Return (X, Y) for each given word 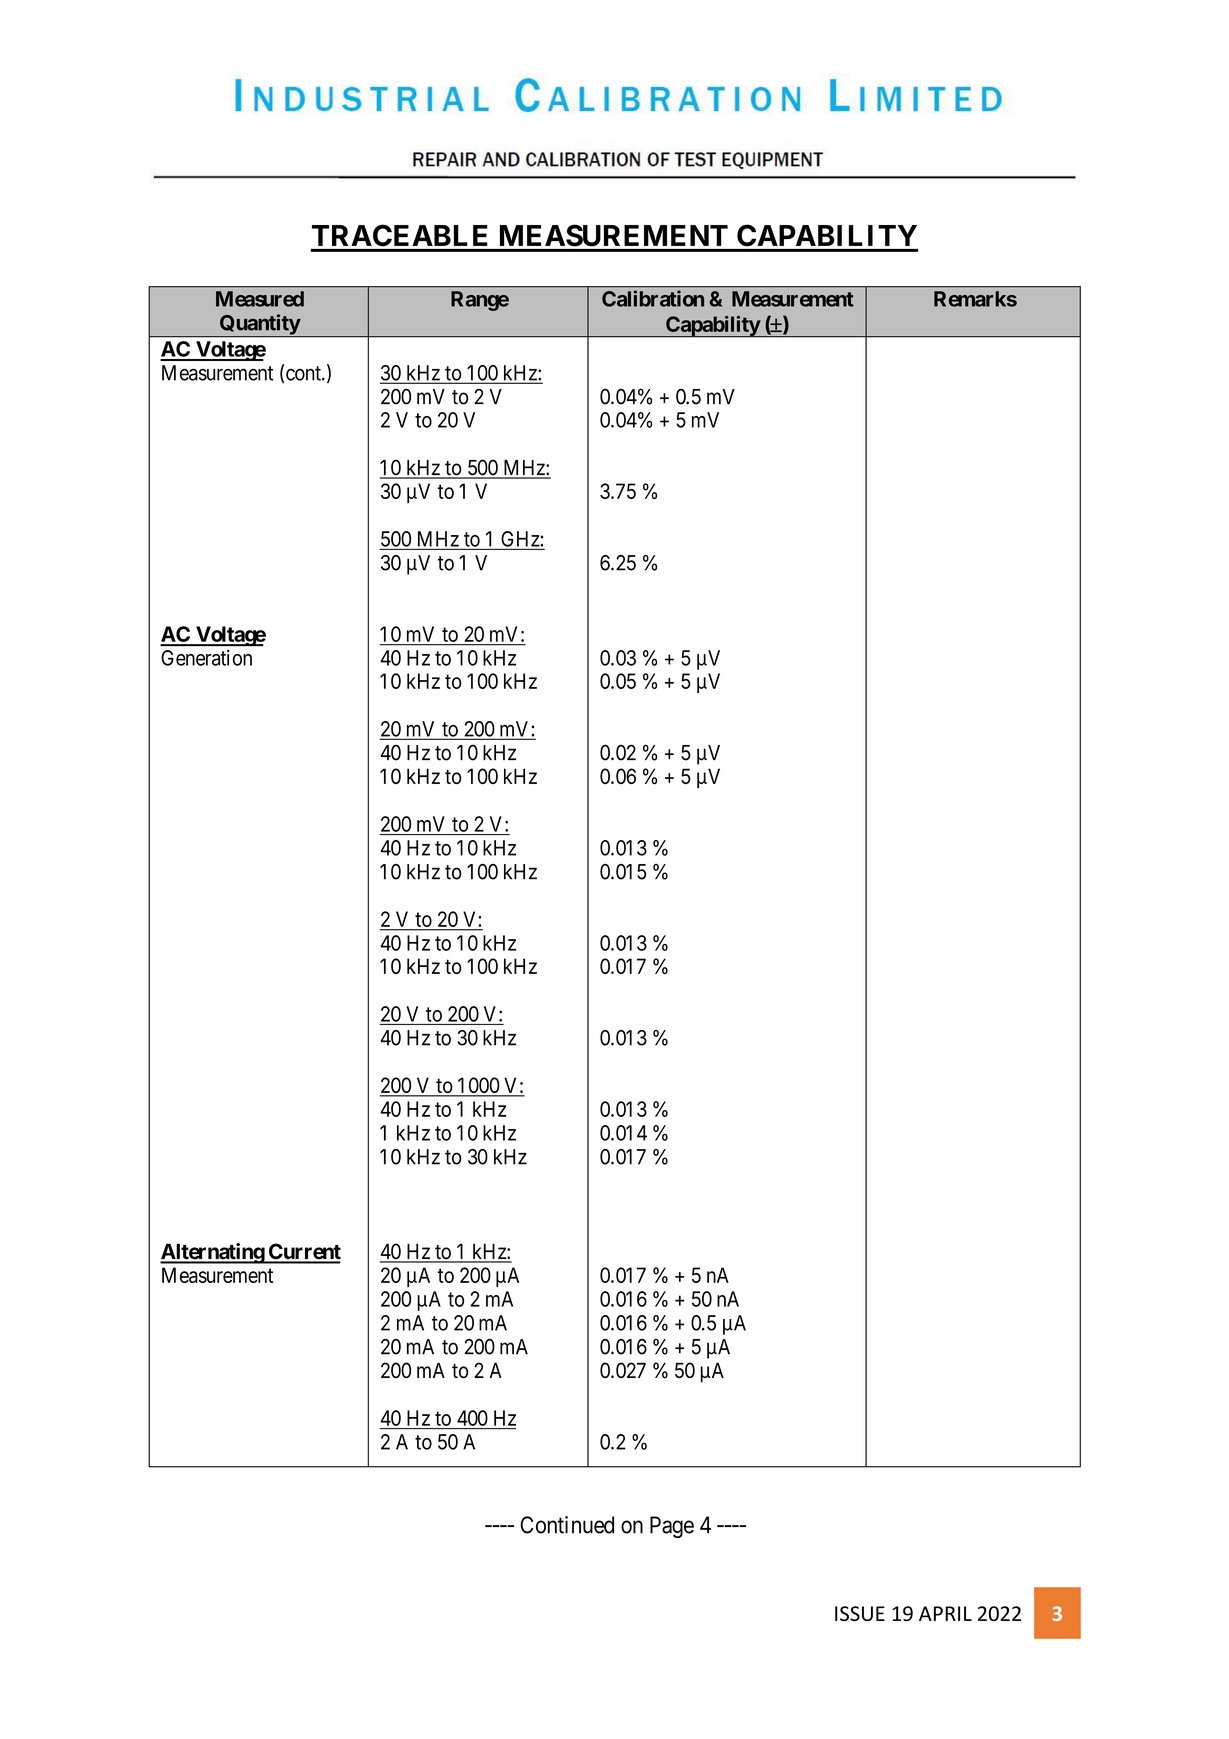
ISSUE (860, 1613)
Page (672, 1527)
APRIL (945, 1613)
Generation (206, 658)
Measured (260, 299)
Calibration (653, 298)
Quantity (259, 325)
